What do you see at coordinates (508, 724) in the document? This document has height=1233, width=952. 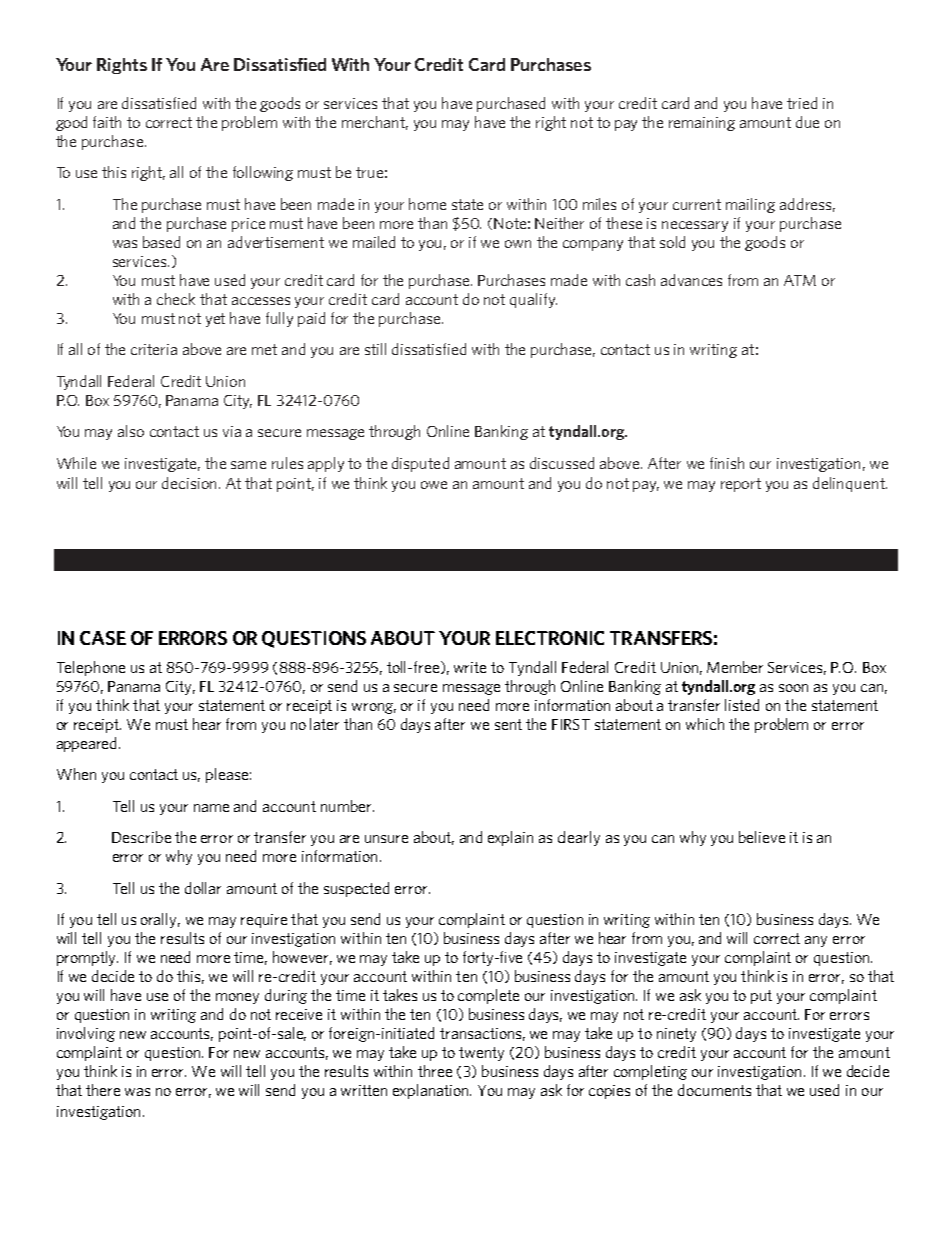 I see `sent` at bounding box center [508, 724].
